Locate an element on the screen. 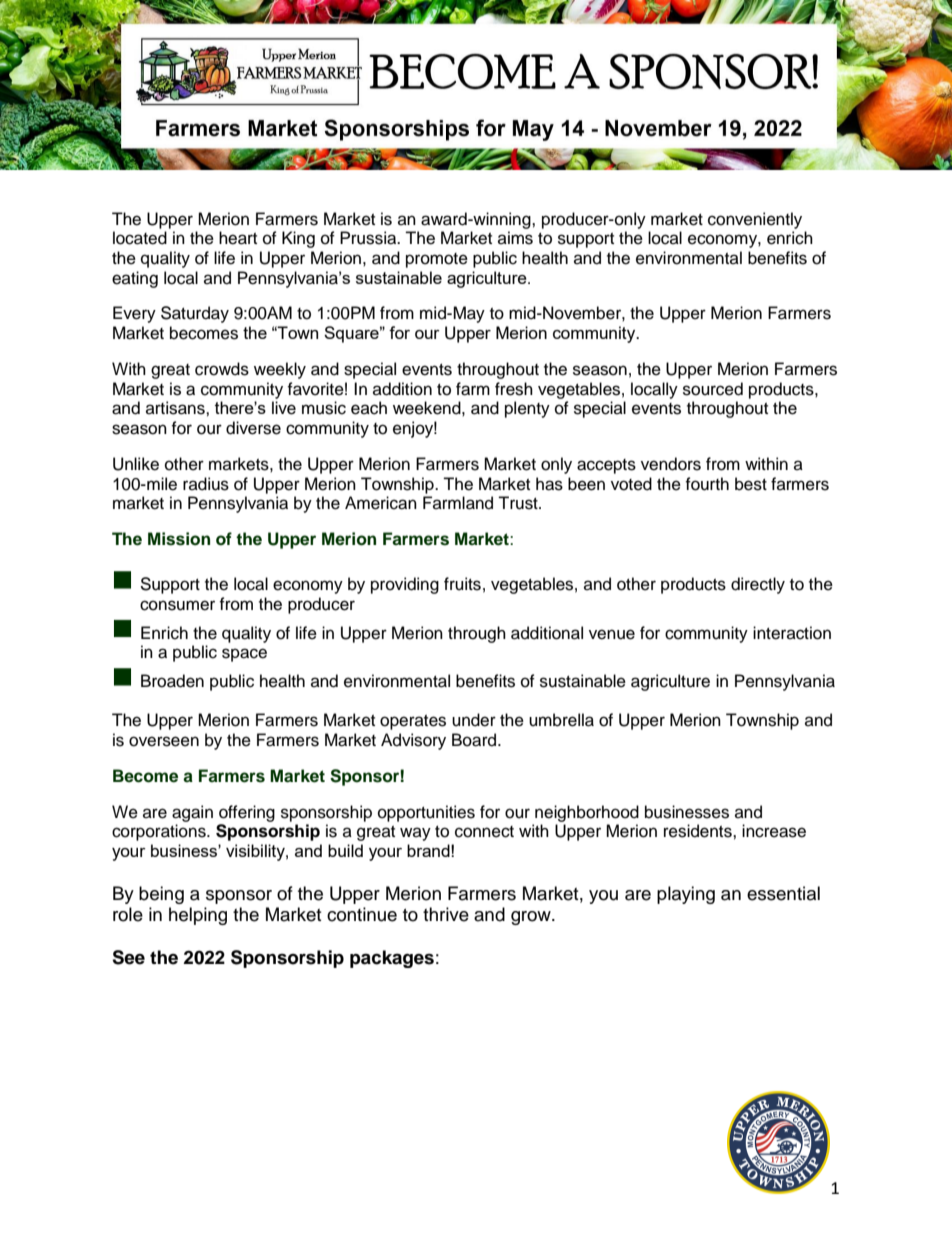  plenty is located at coordinates (527, 409).
